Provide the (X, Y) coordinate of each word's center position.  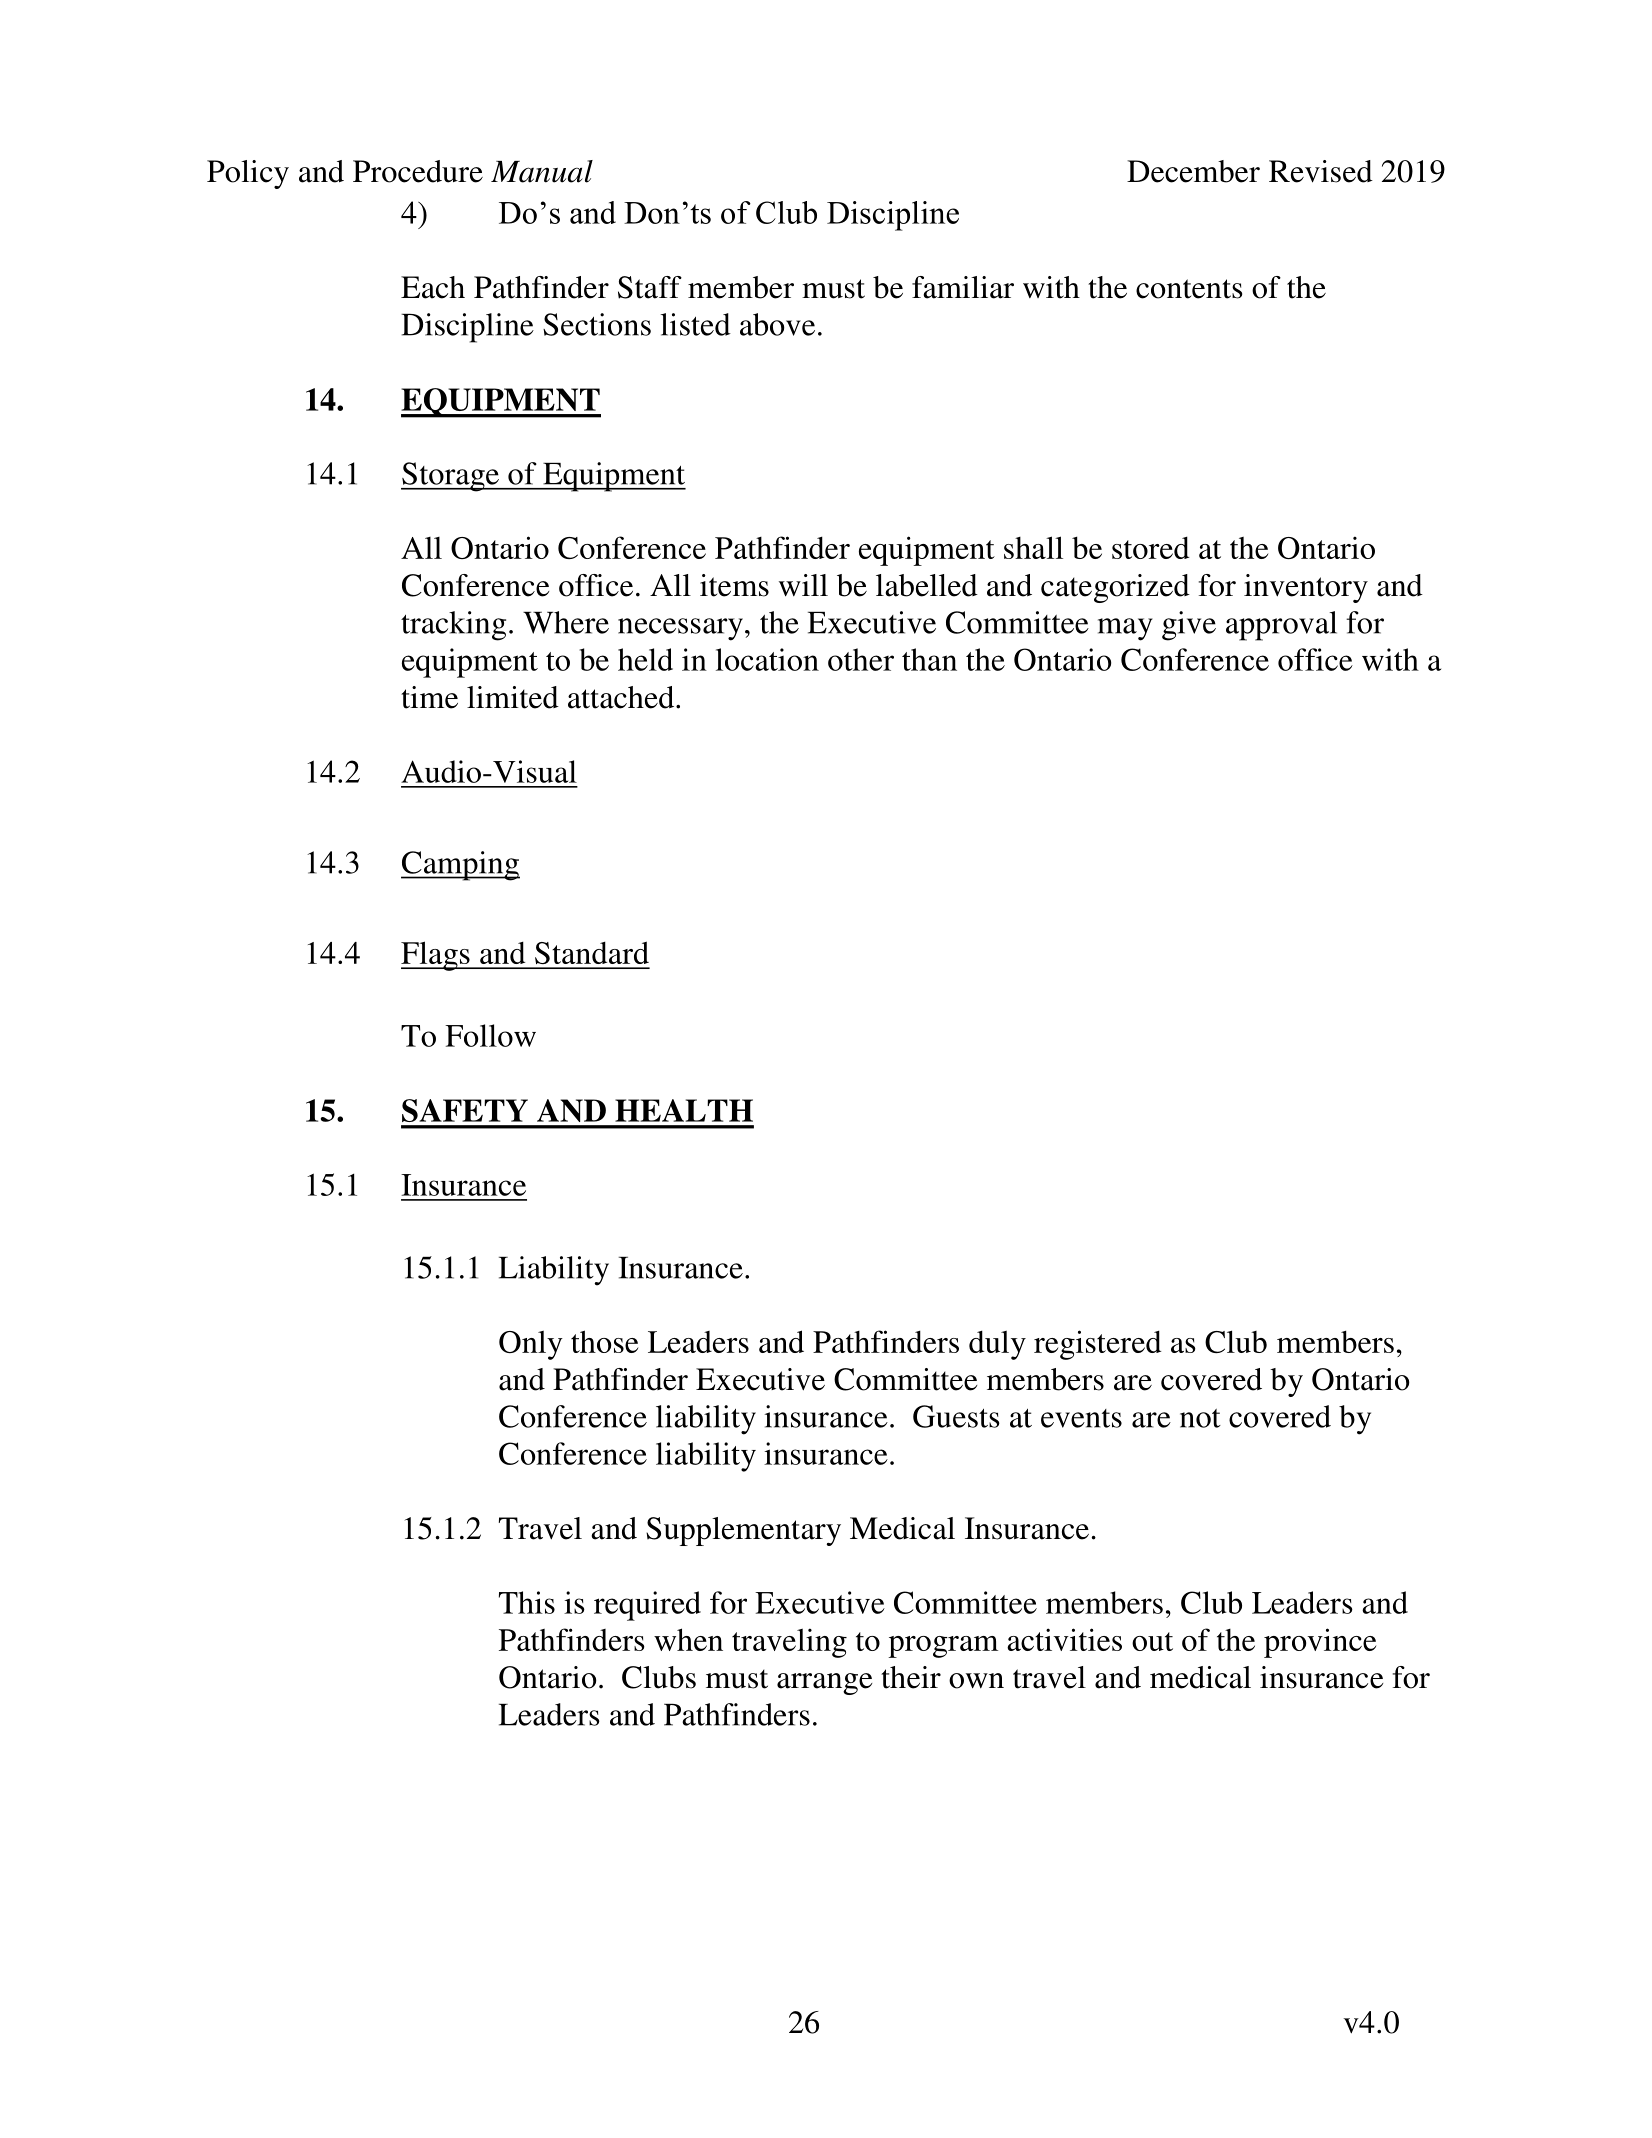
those (604, 1341)
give (1189, 626)
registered (1097, 1345)
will (803, 585)
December (1193, 171)
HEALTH (684, 1110)
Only (531, 1345)
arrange (824, 1684)
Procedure (418, 171)
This (527, 1602)
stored (1150, 548)
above (777, 324)
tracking (453, 626)
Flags (436, 956)
